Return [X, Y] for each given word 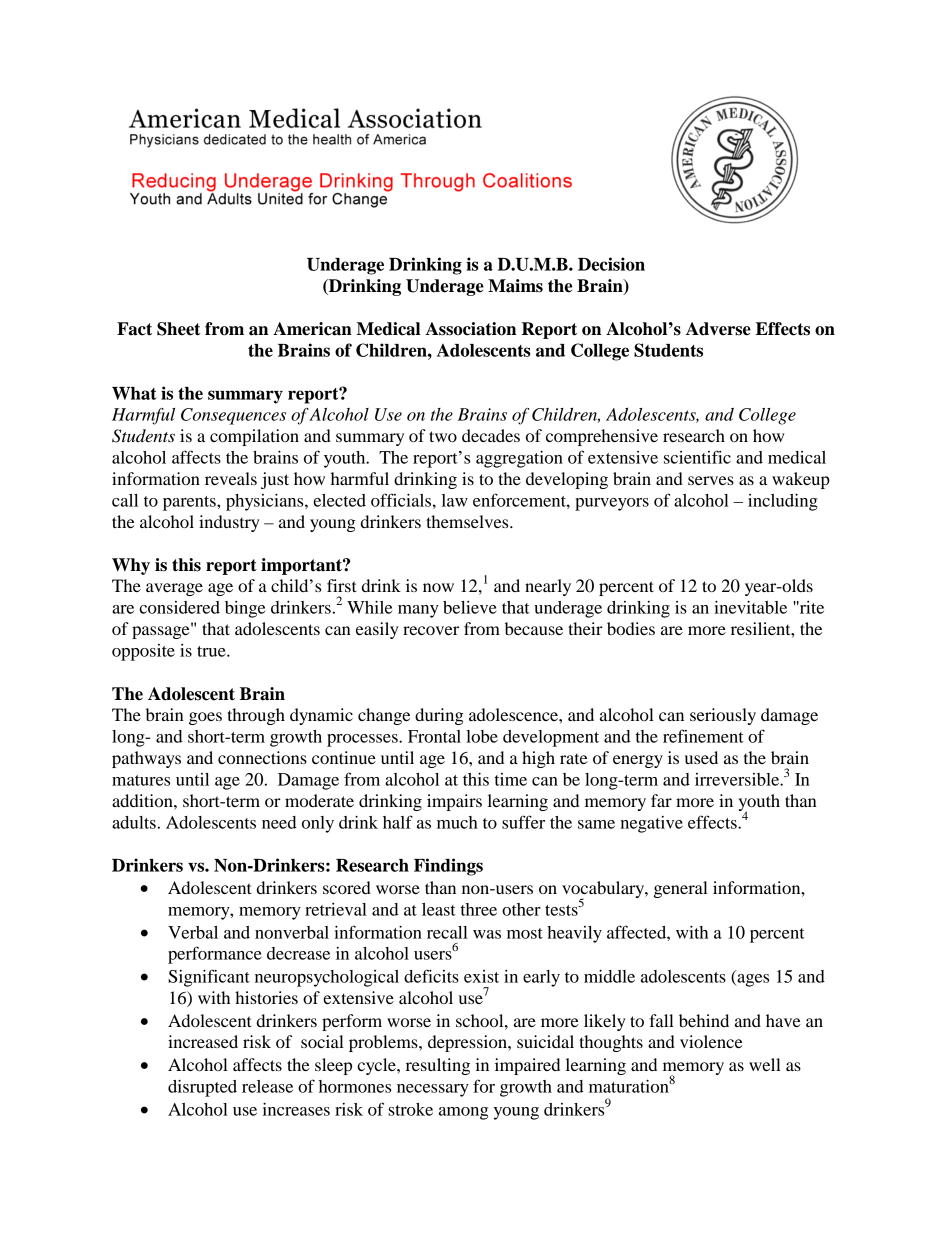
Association [470, 329]
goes [205, 718]
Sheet [178, 329]
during [439, 716]
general [681, 889]
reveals [231, 478]
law [455, 500]
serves [711, 480]
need [279, 822]
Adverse [718, 329]
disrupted [202, 1088]
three [479, 909]
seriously [723, 716]
